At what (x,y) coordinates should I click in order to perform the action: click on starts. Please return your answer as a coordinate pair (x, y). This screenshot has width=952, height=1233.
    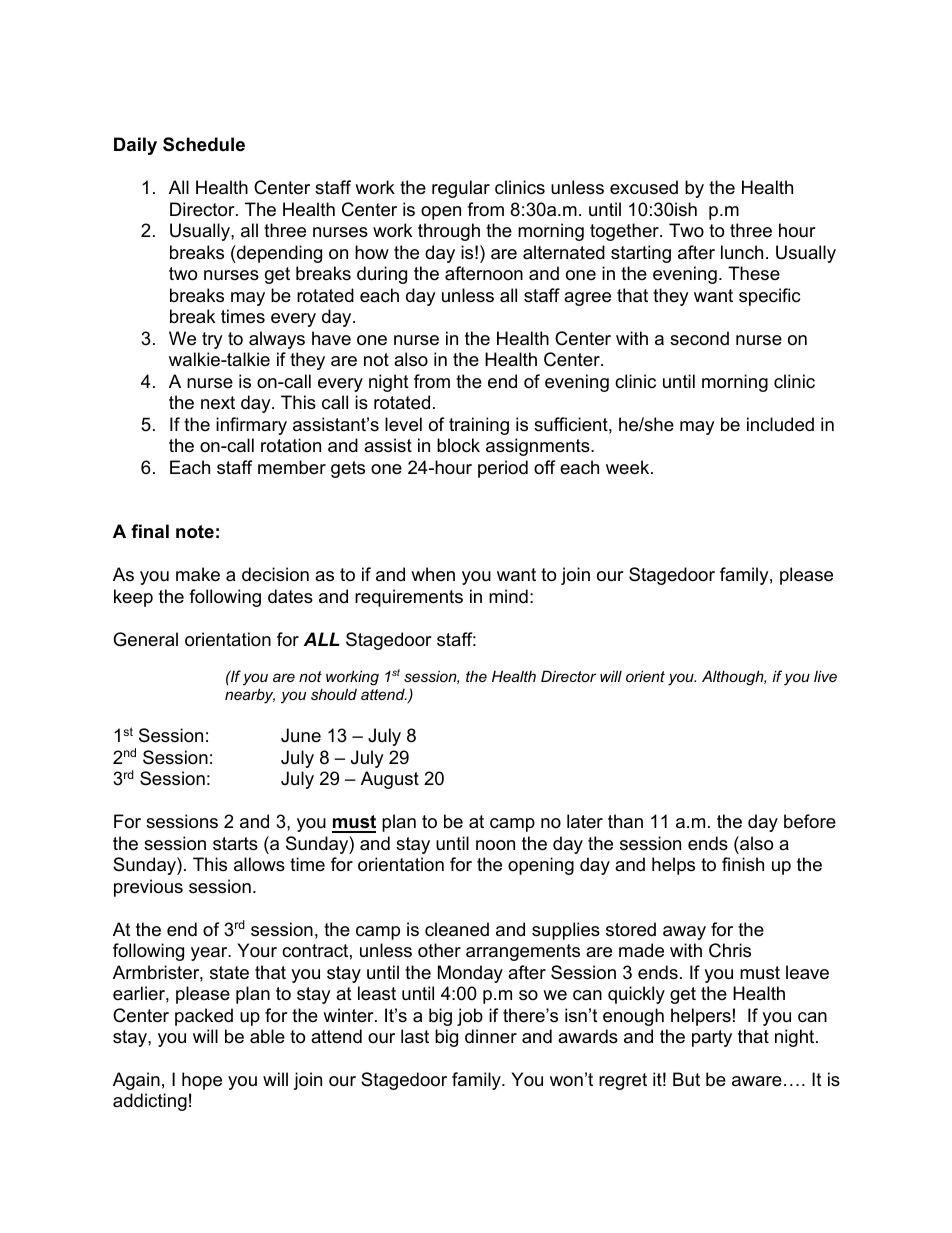
    Looking at the image, I should click on (235, 844).
